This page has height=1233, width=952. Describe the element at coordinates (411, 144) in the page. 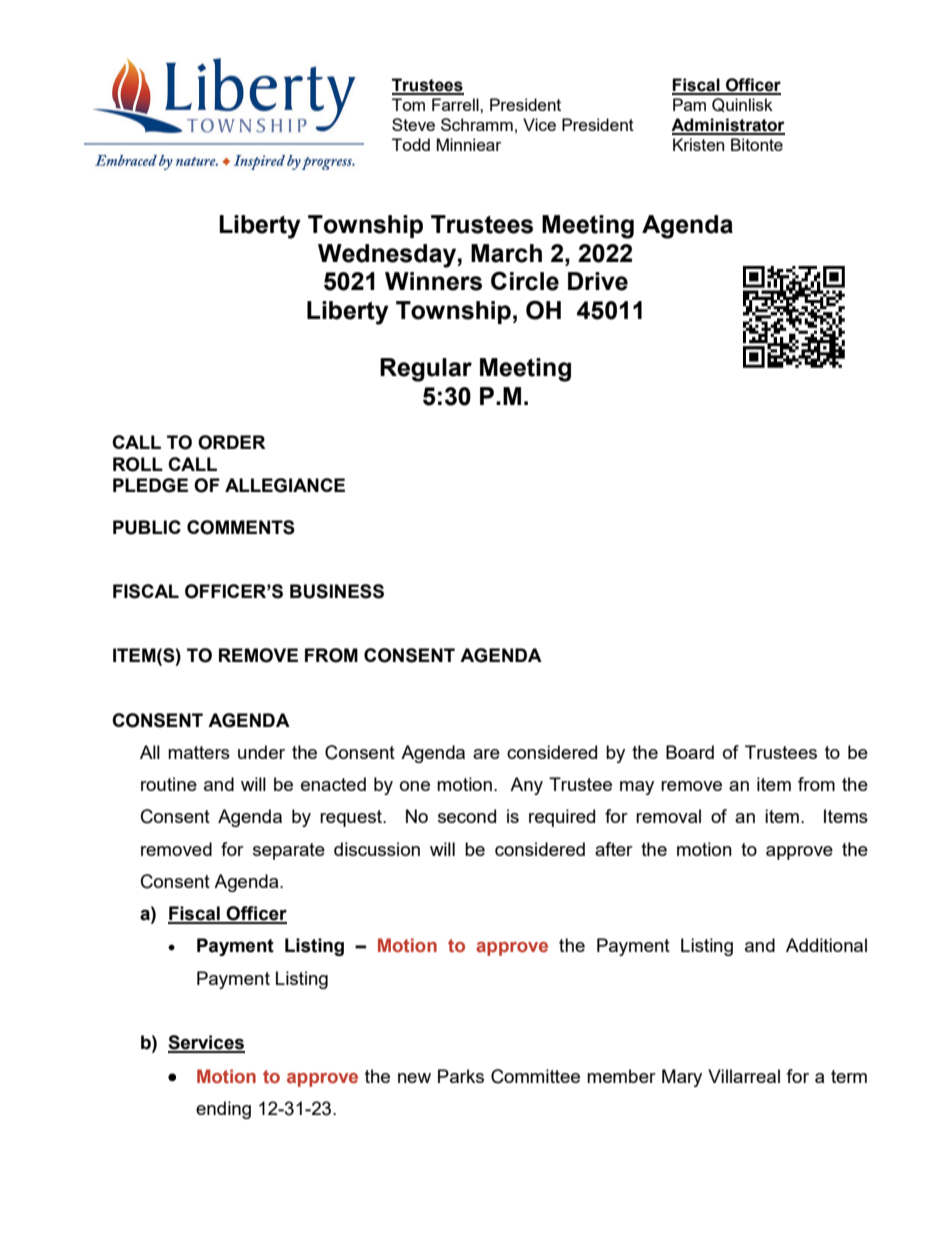

I see `Todd` at that location.
